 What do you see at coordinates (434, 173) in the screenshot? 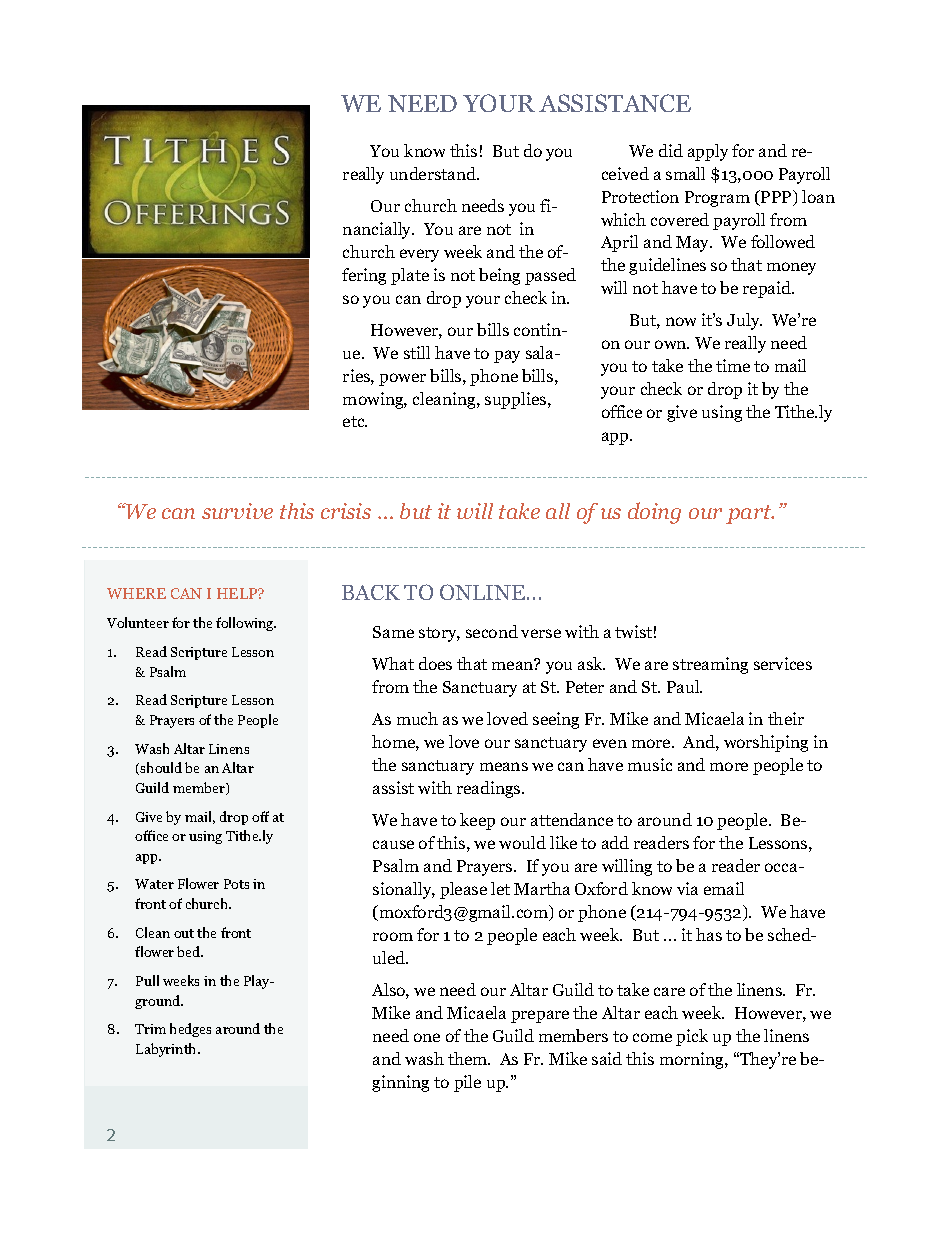
I see `understand` at bounding box center [434, 173].
